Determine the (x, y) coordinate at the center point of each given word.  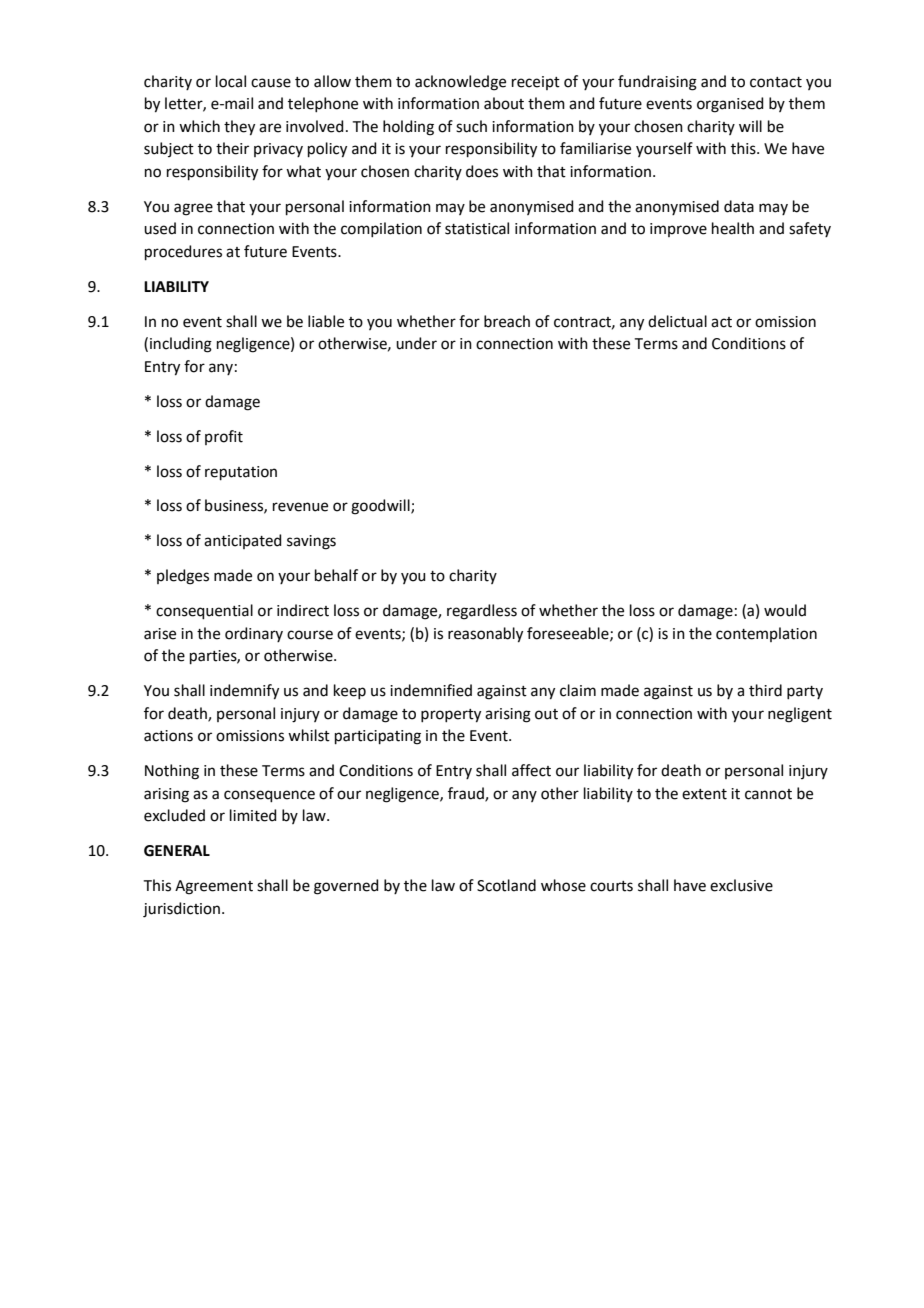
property (451, 716)
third (765, 690)
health (733, 228)
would (785, 610)
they (239, 128)
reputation (241, 473)
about (504, 103)
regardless (482, 612)
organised (730, 105)
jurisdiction (181, 910)
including (181, 345)
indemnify (244, 692)
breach (507, 321)
